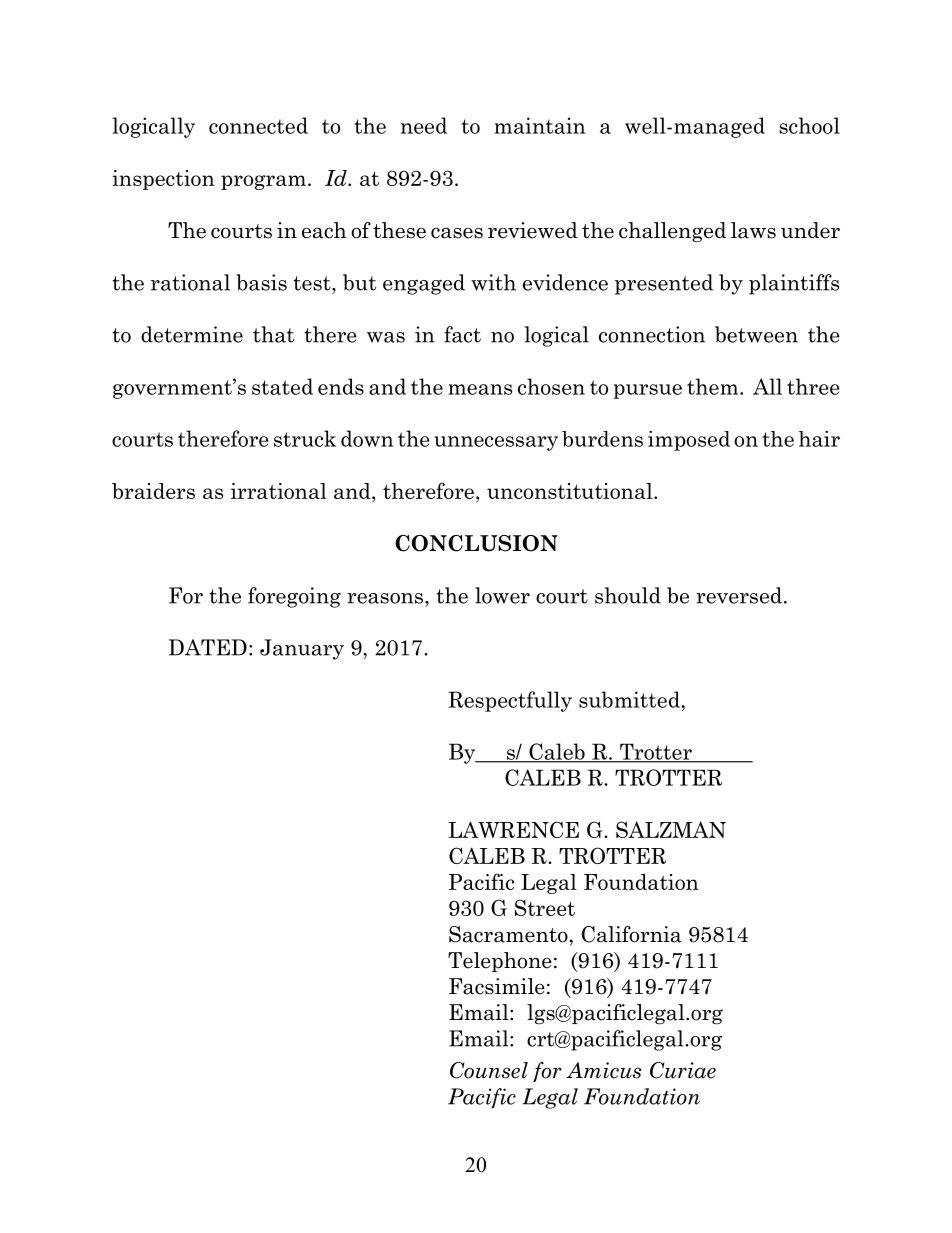 The height and width of the screenshot is (1233, 952). Describe the element at coordinates (809, 125) in the screenshot. I see `school` at that location.
